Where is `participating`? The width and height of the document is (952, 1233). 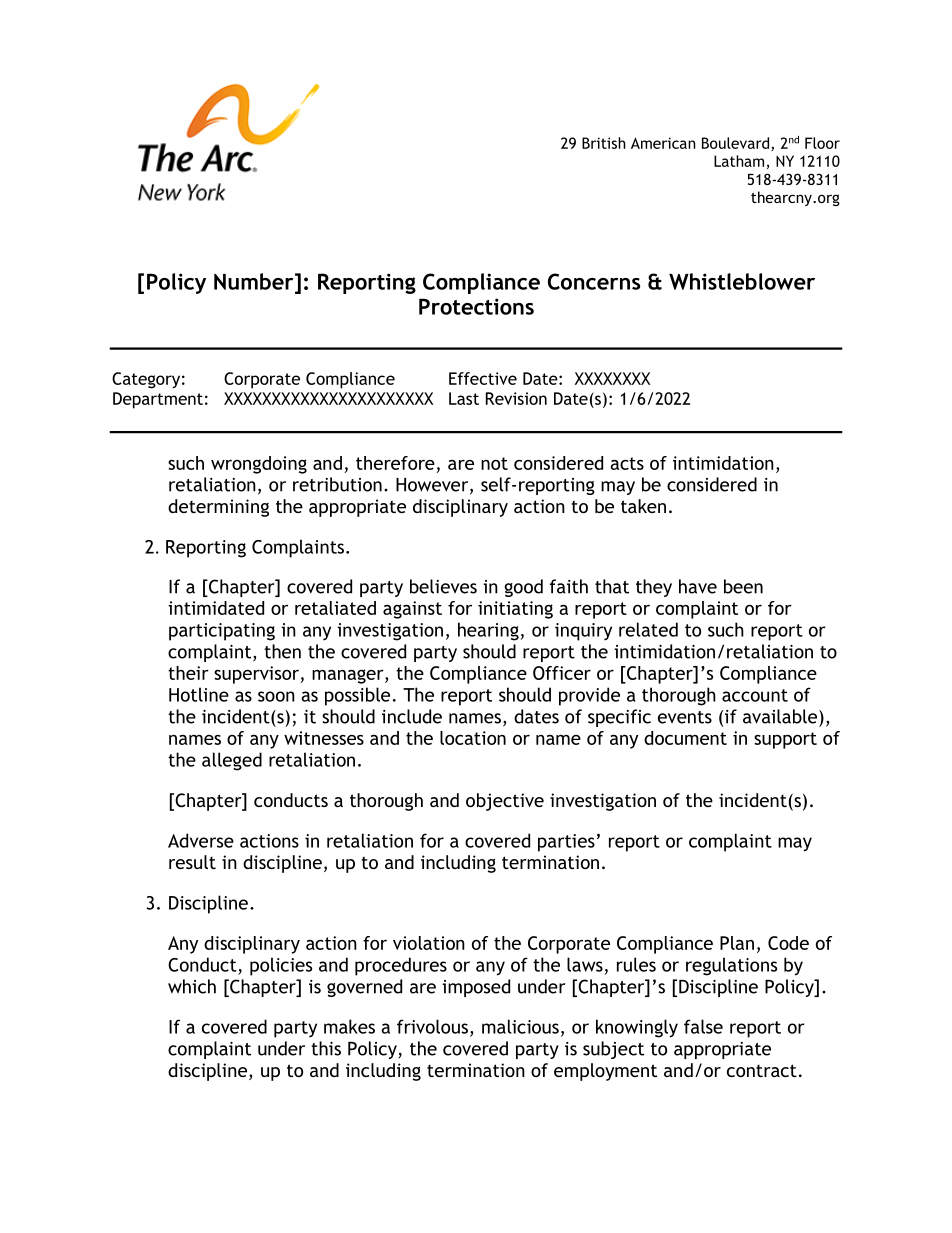 participating is located at coordinates (222, 632).
